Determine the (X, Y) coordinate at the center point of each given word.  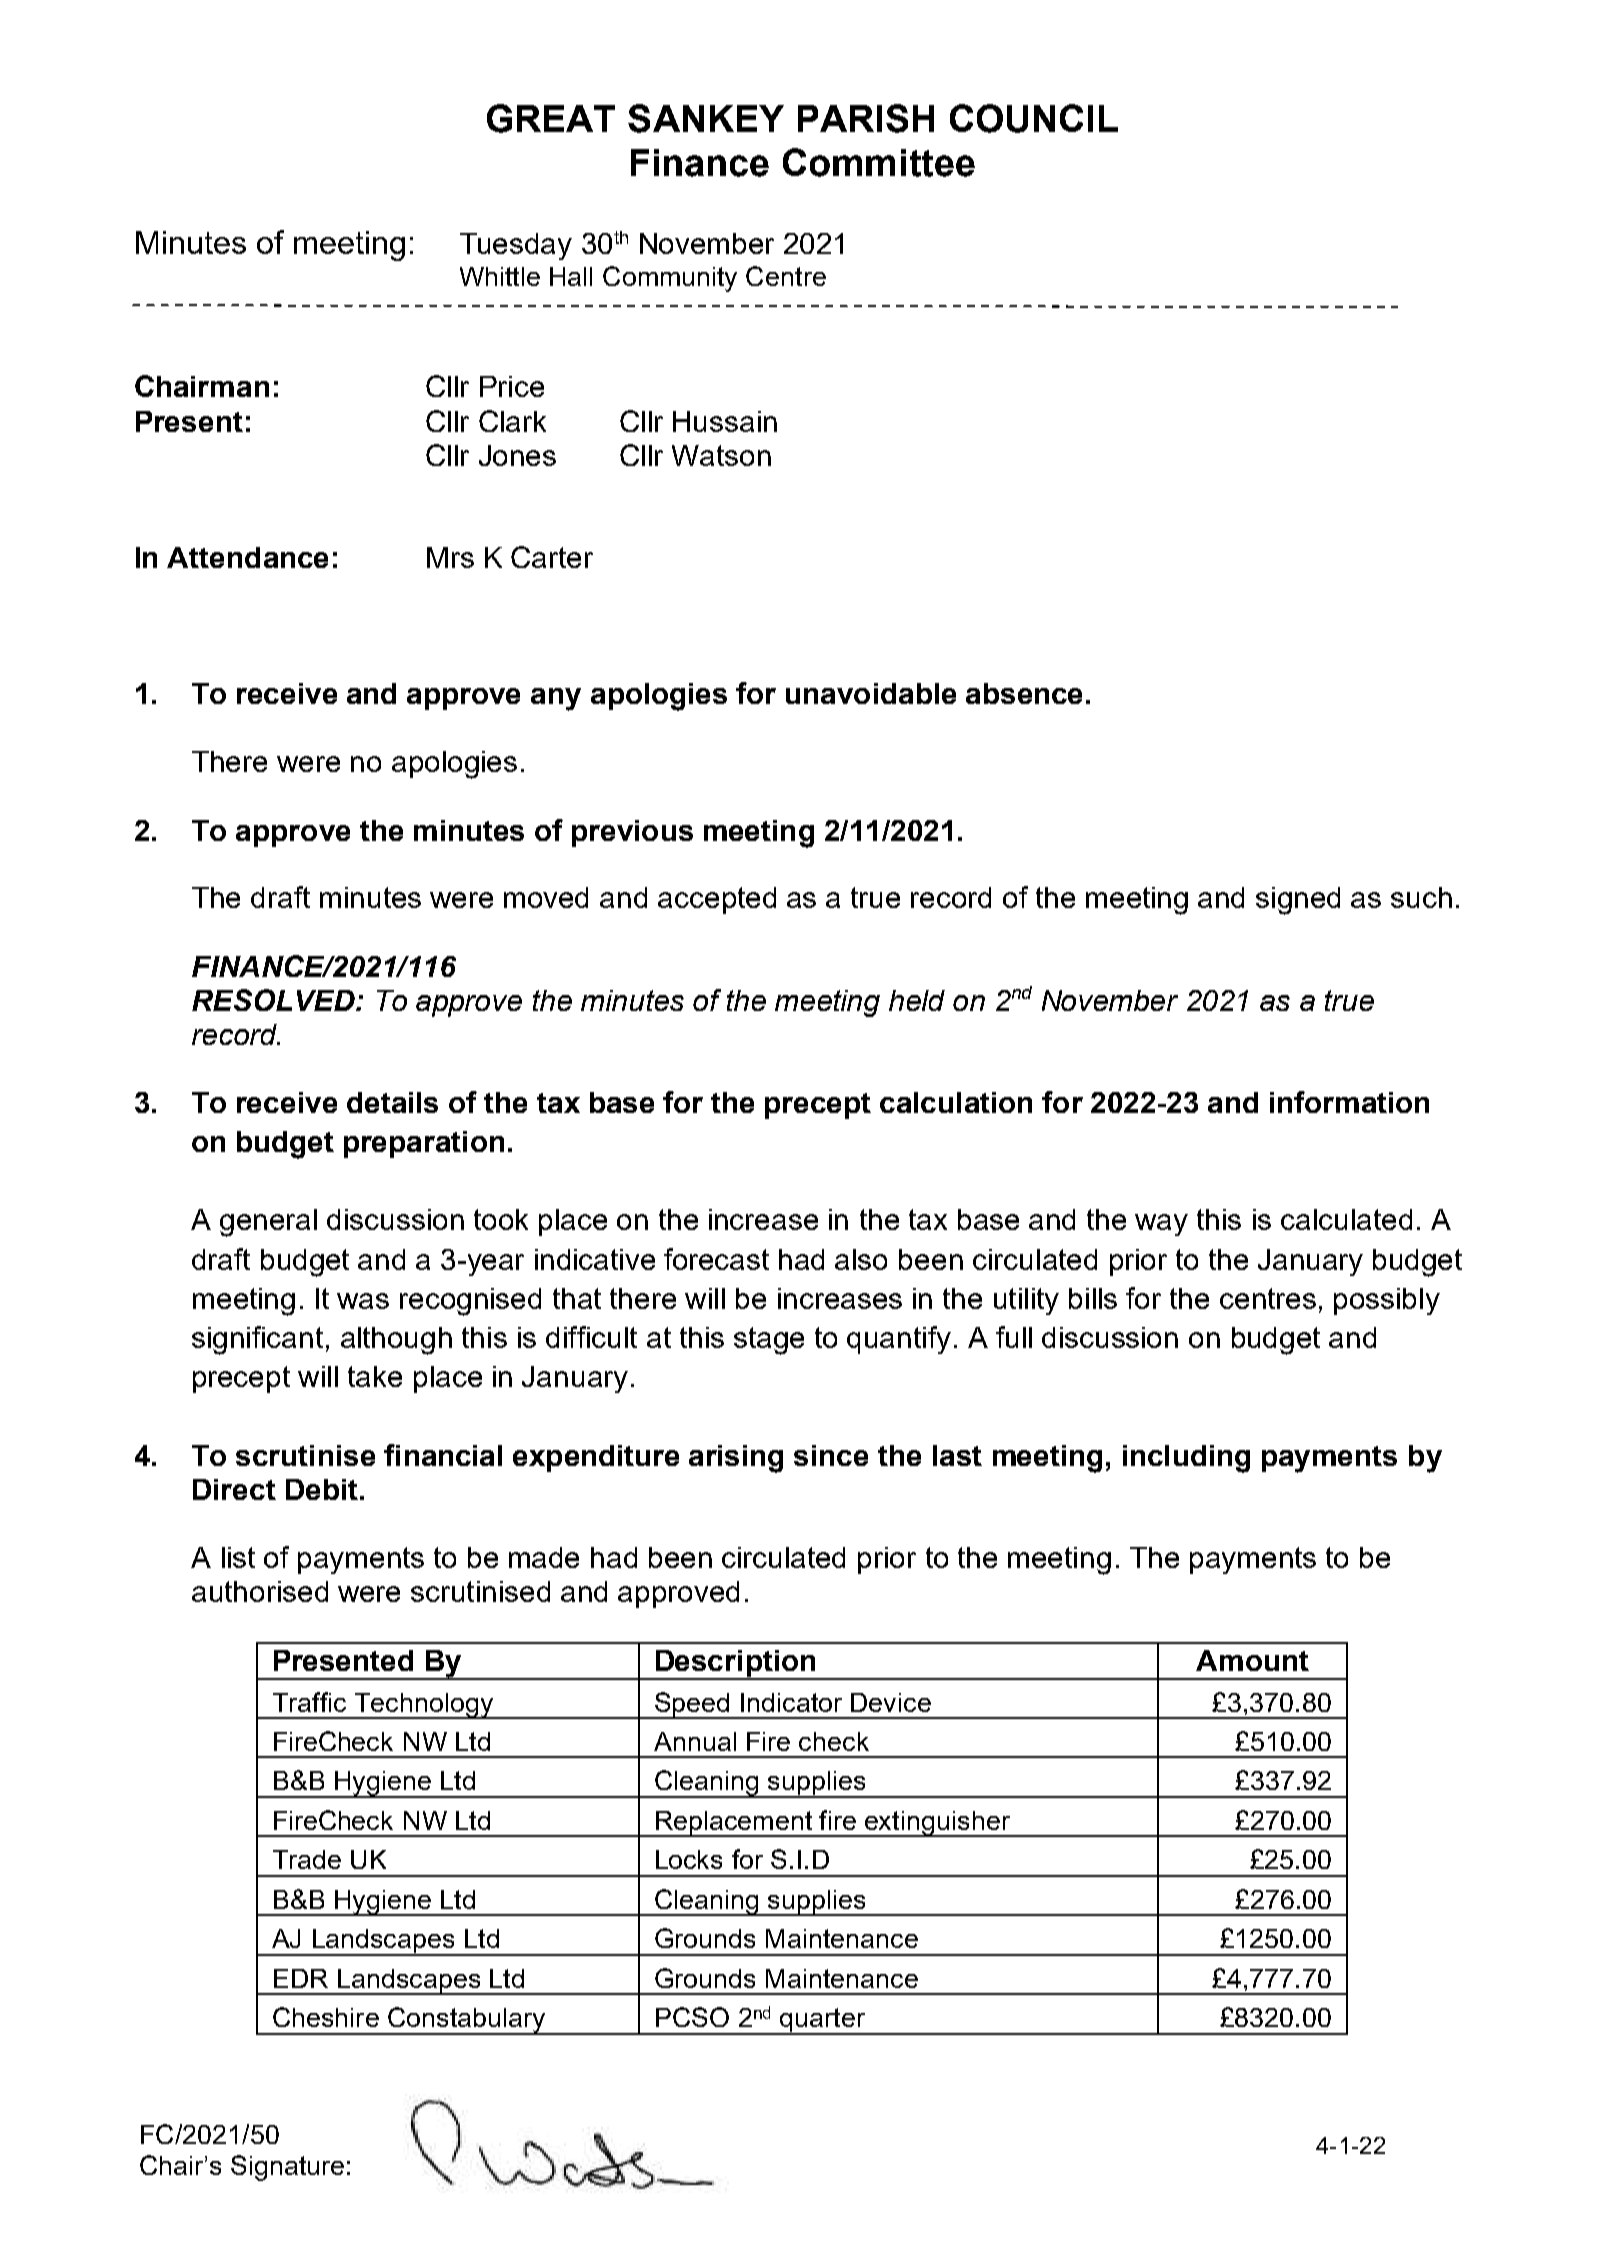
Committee (879, 162)
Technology (423, 1706)
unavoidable (871, 693)
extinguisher (938, 1824)
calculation (956, 1102)
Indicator (791, 1702)
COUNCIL (1034, 118)
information (1349, 1102)
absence (1024, 693)
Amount (1252, 1660)
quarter (822, 2021)
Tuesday (516, 246)
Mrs (450, 557)
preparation (424, 1144)
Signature (287, 2168)
